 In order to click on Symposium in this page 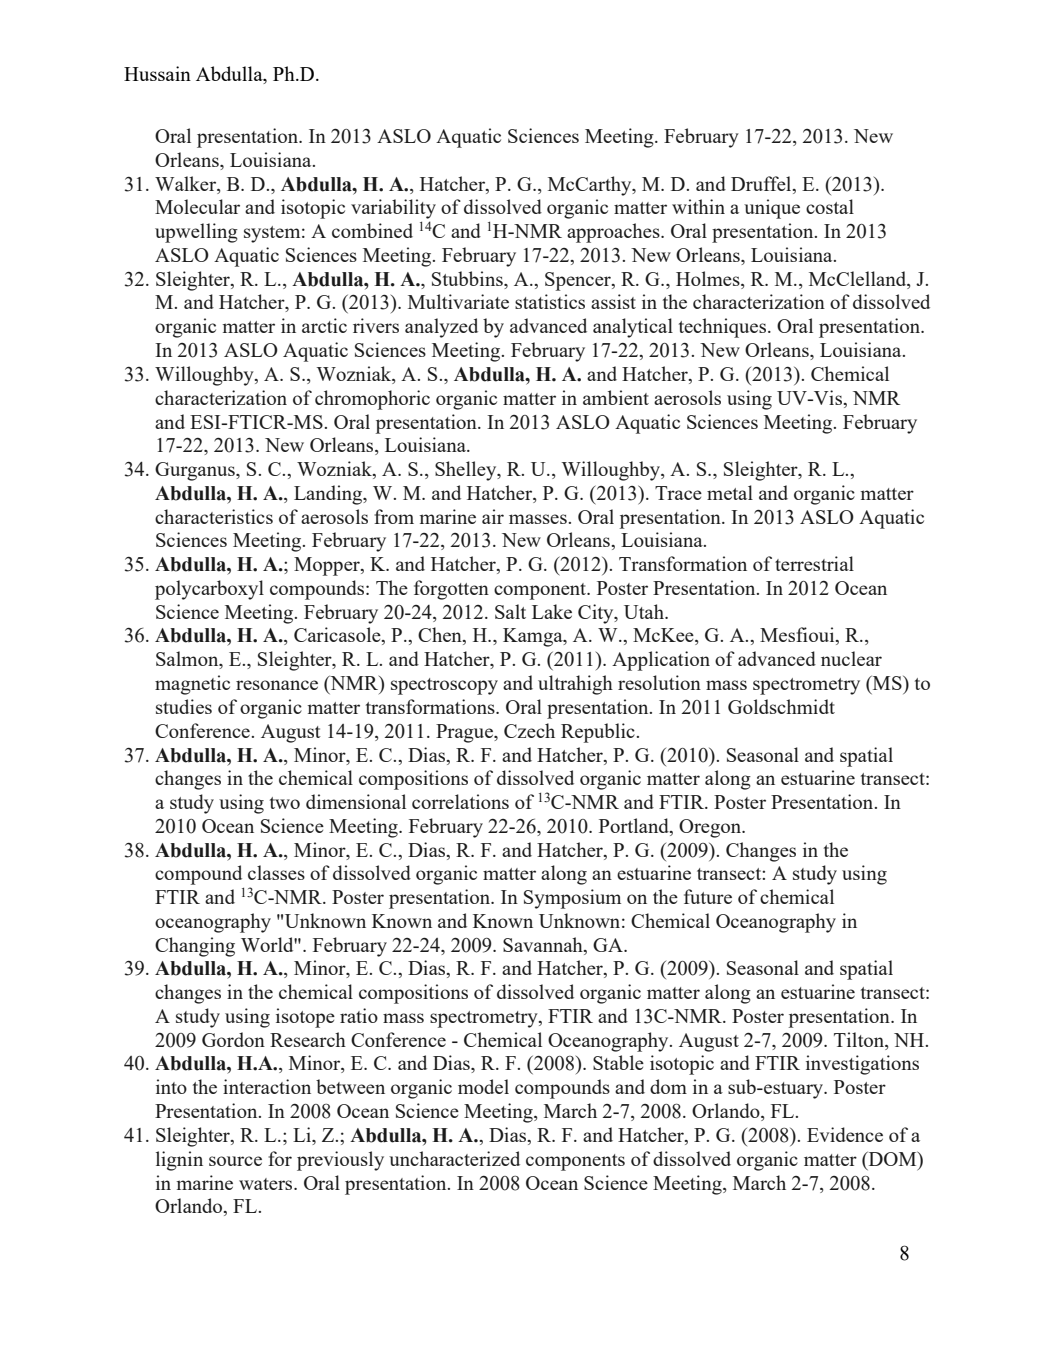, I will do `click(572, 899)`.
